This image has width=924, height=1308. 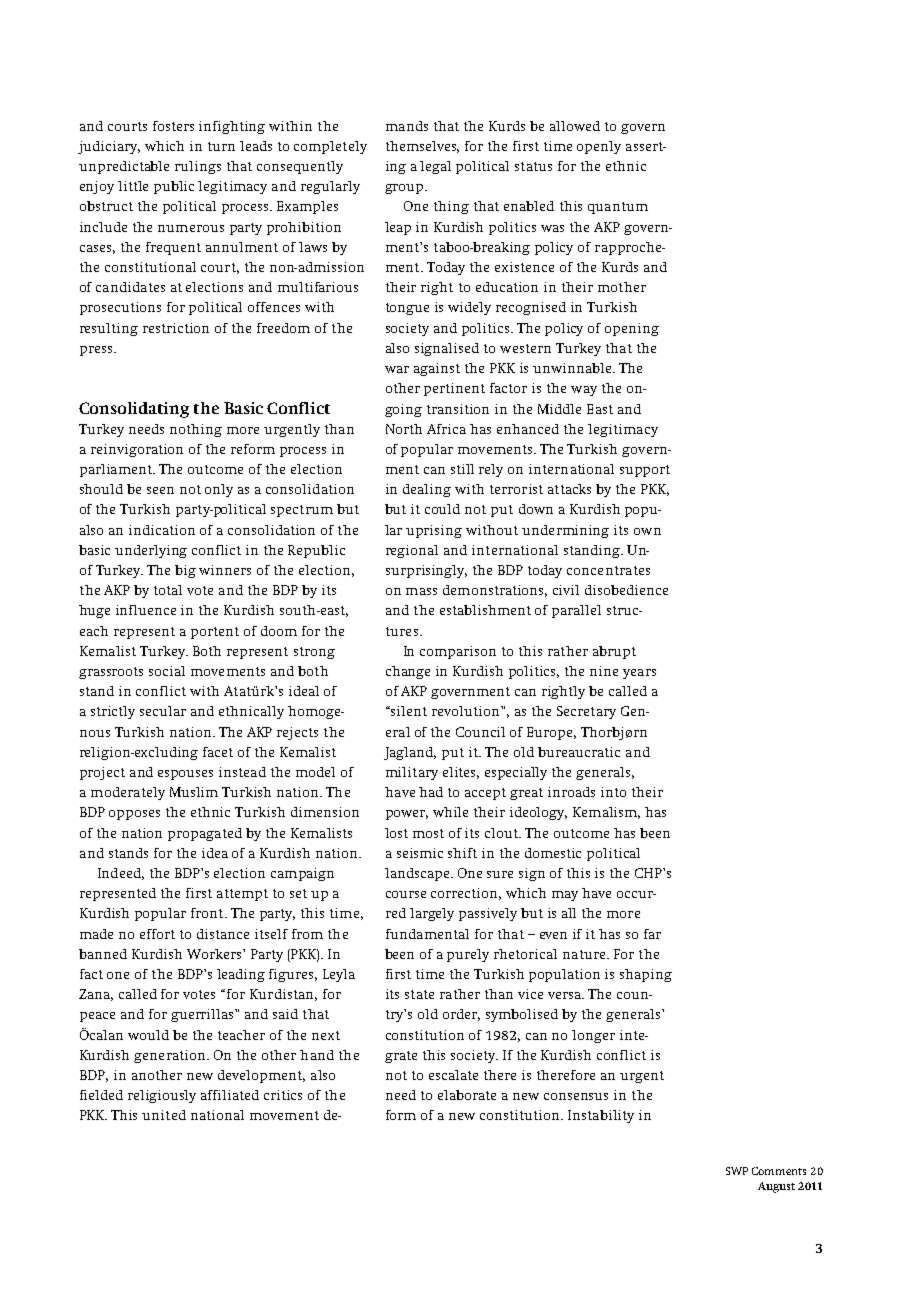 I want to click on elaborate, so click(x=467, y=1095).
